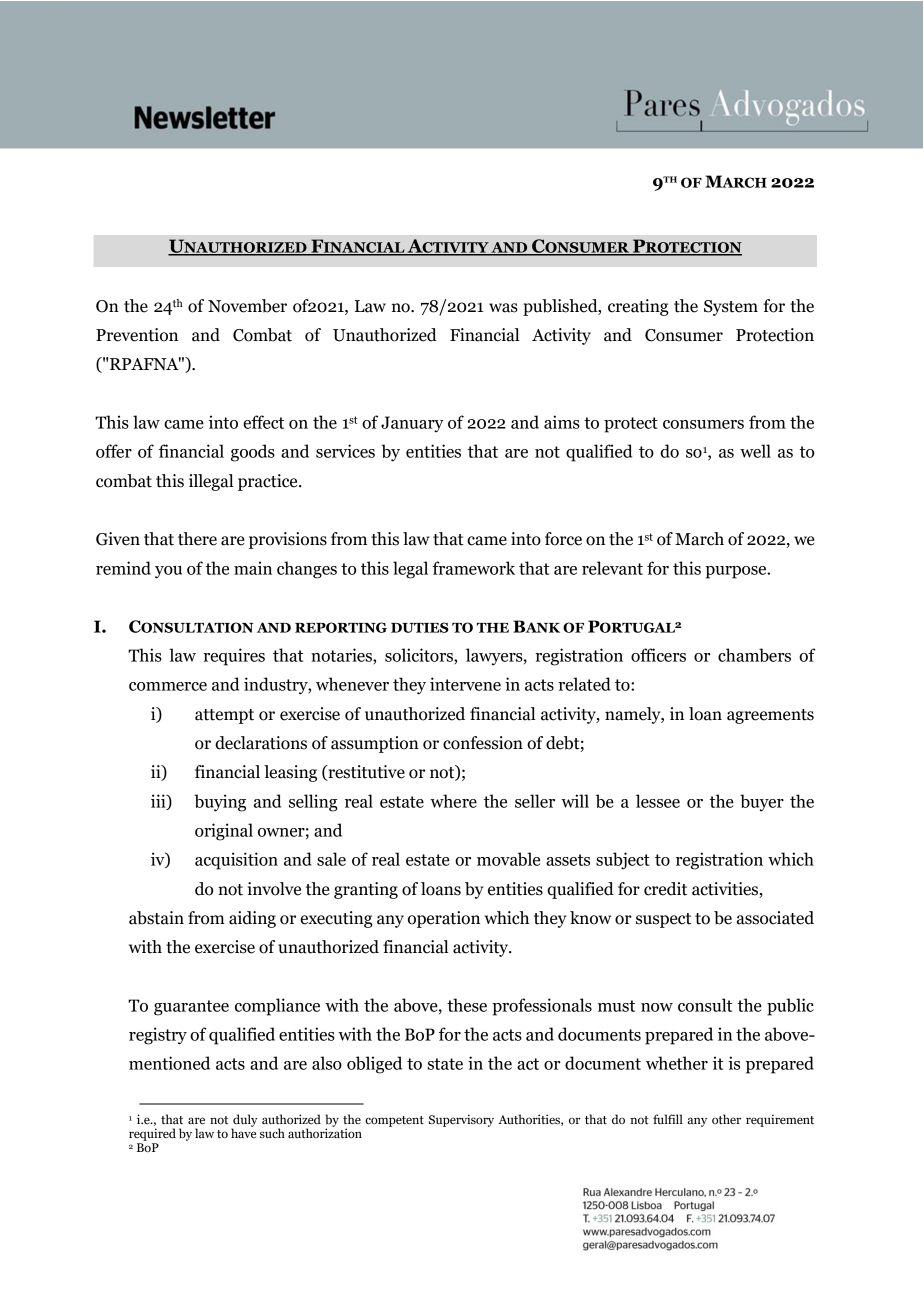  Describe the element at coordinates (244, 1121) in the page. I see `duly` at that location.
